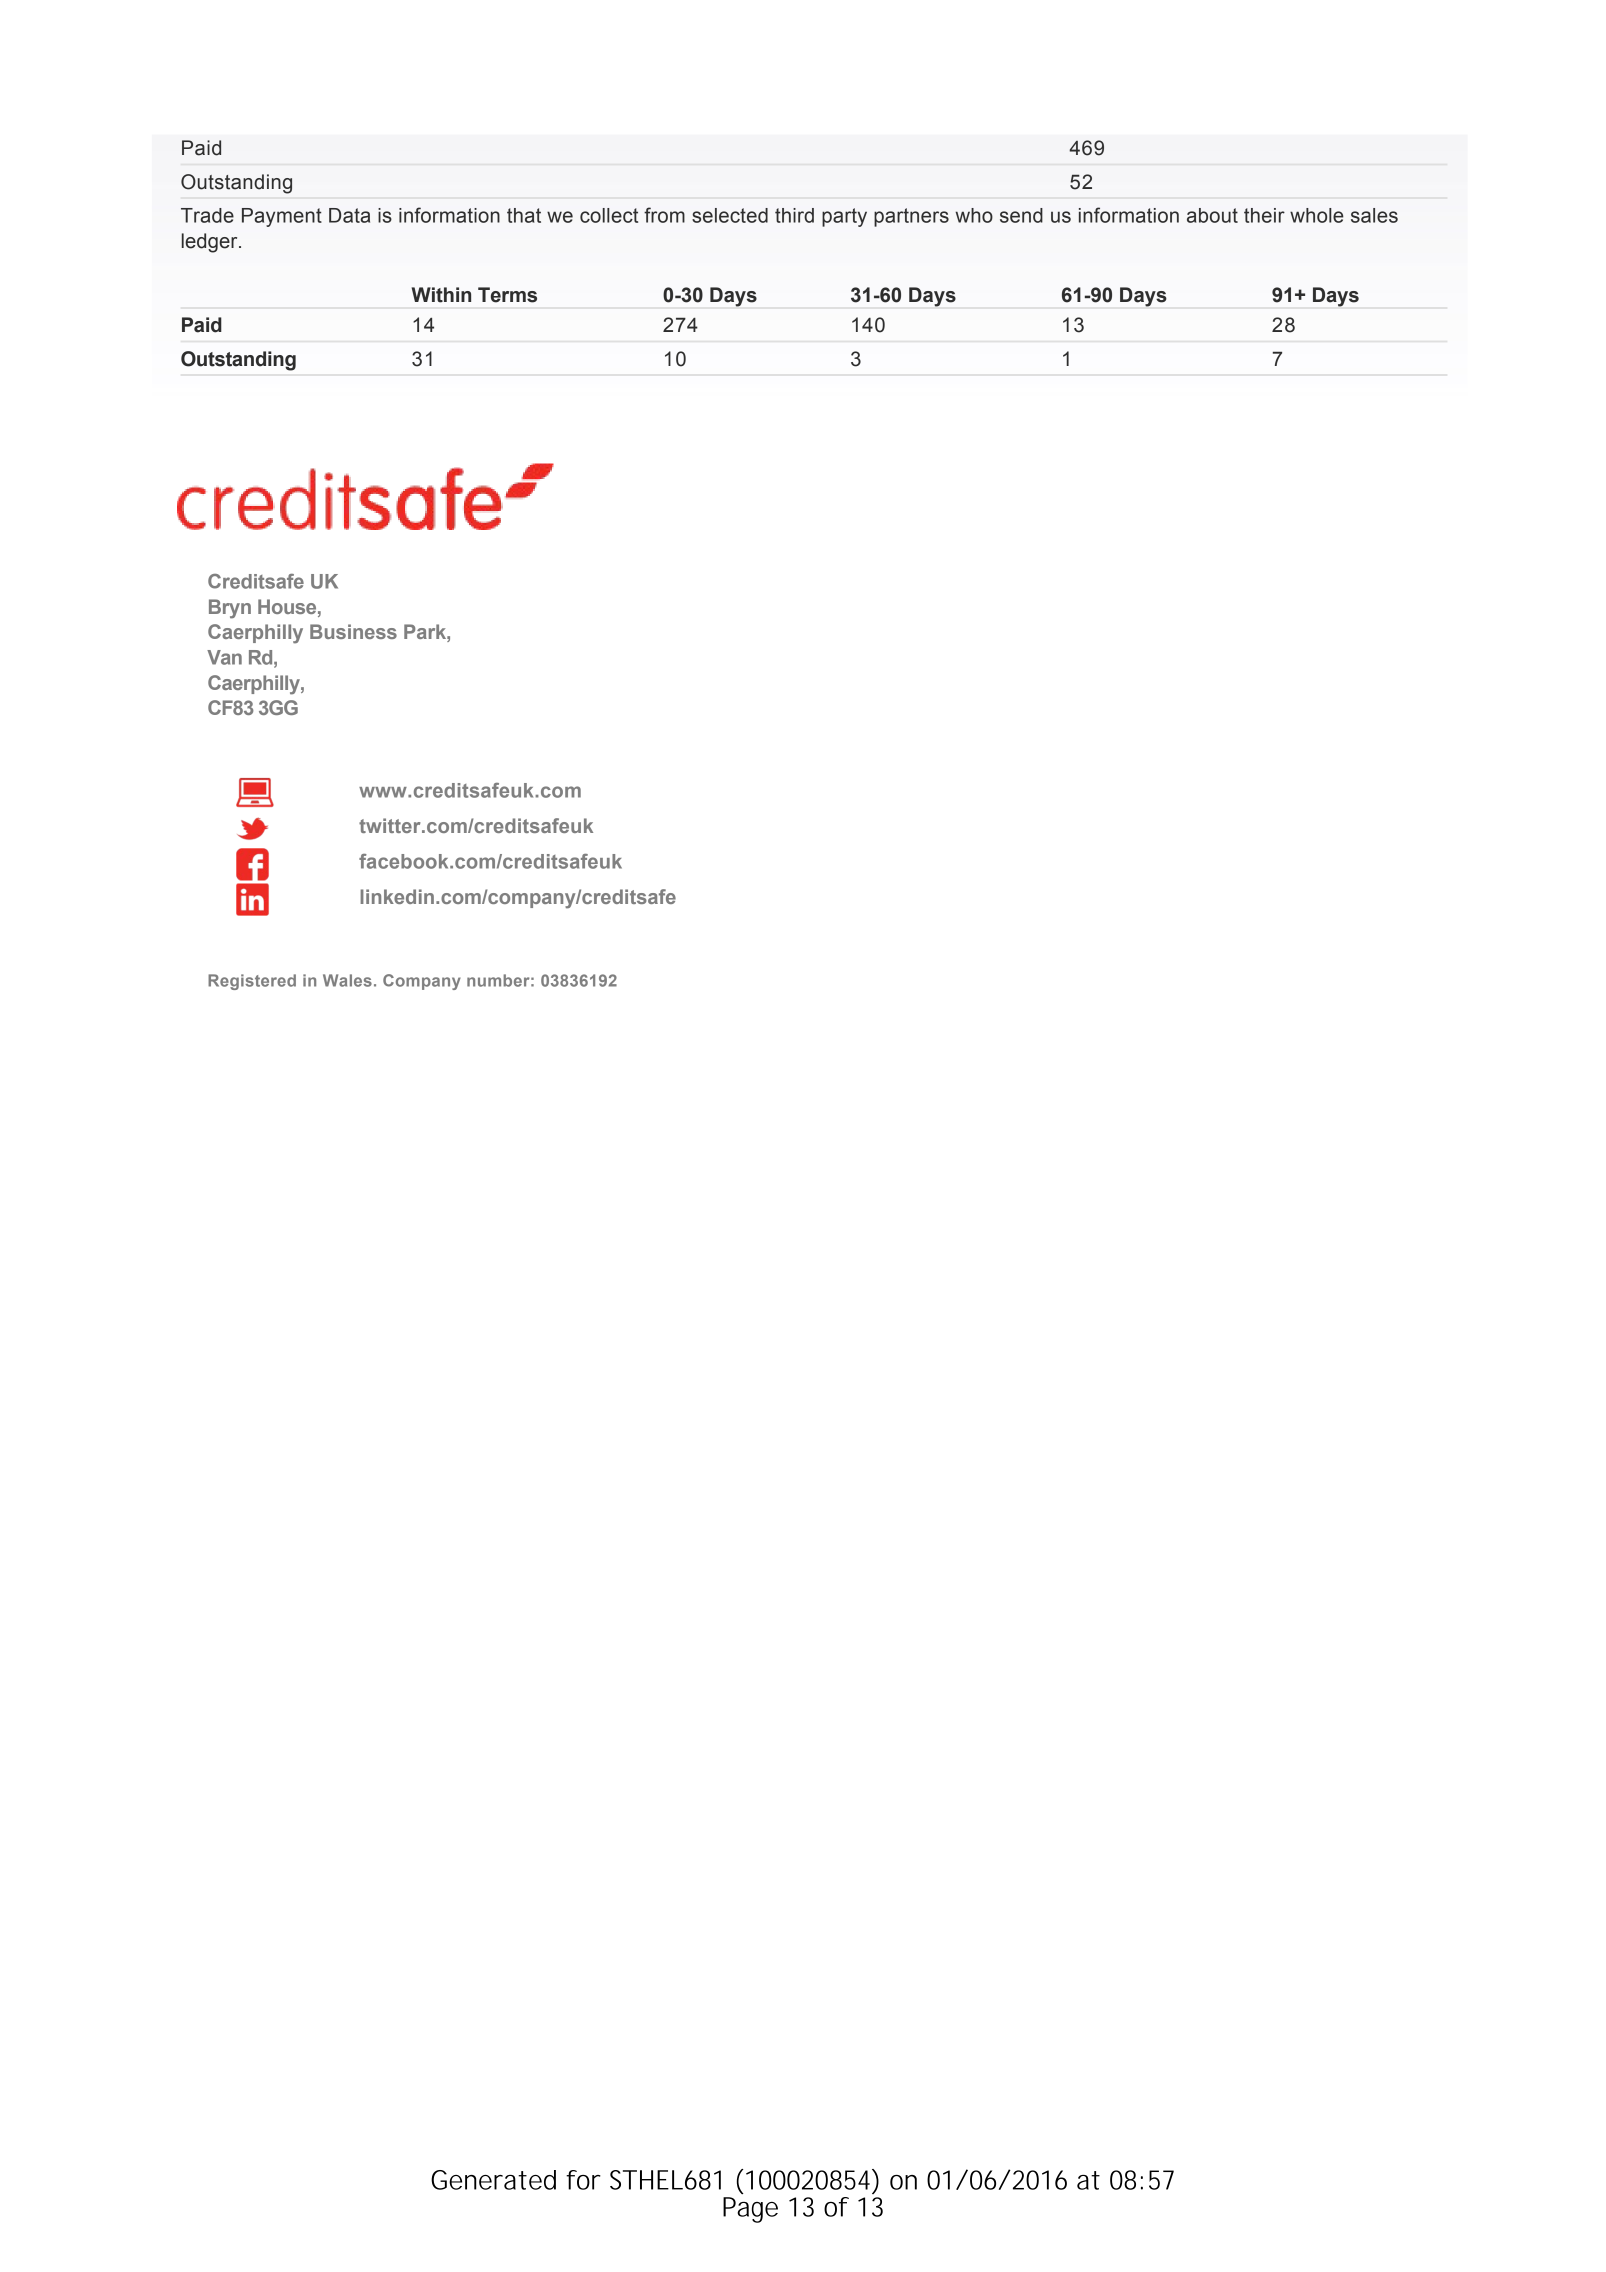 Image resolution: width=1606 pixels, height=2272 pixels. I want to click on about, so click(1212, 215).
